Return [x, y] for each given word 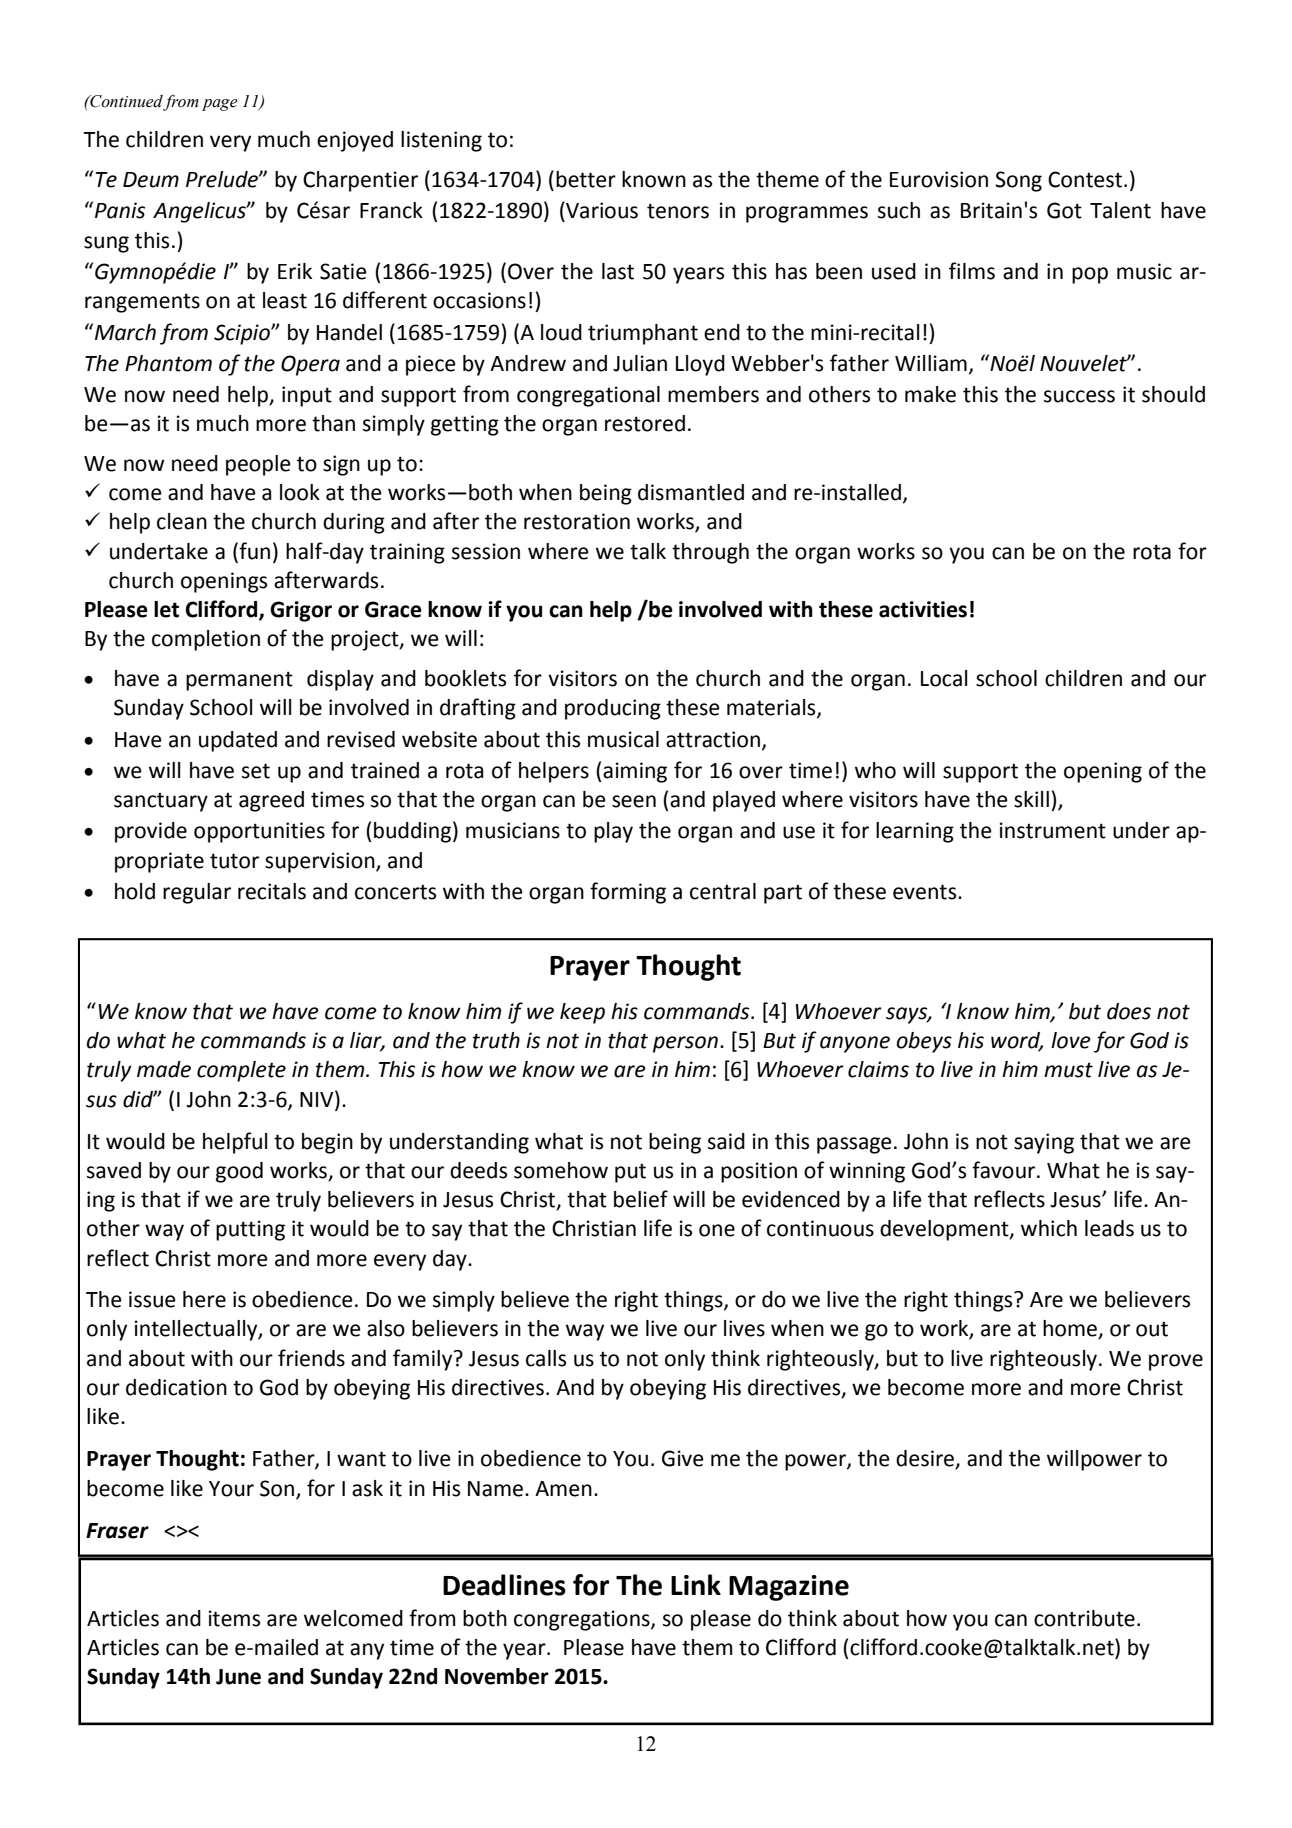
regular [197, 893]
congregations [583, 1620]
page [220, 105]
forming [628, 893]
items [234, 1618]
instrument [1053, 830]
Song [1018, 181]
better [586, 179]
